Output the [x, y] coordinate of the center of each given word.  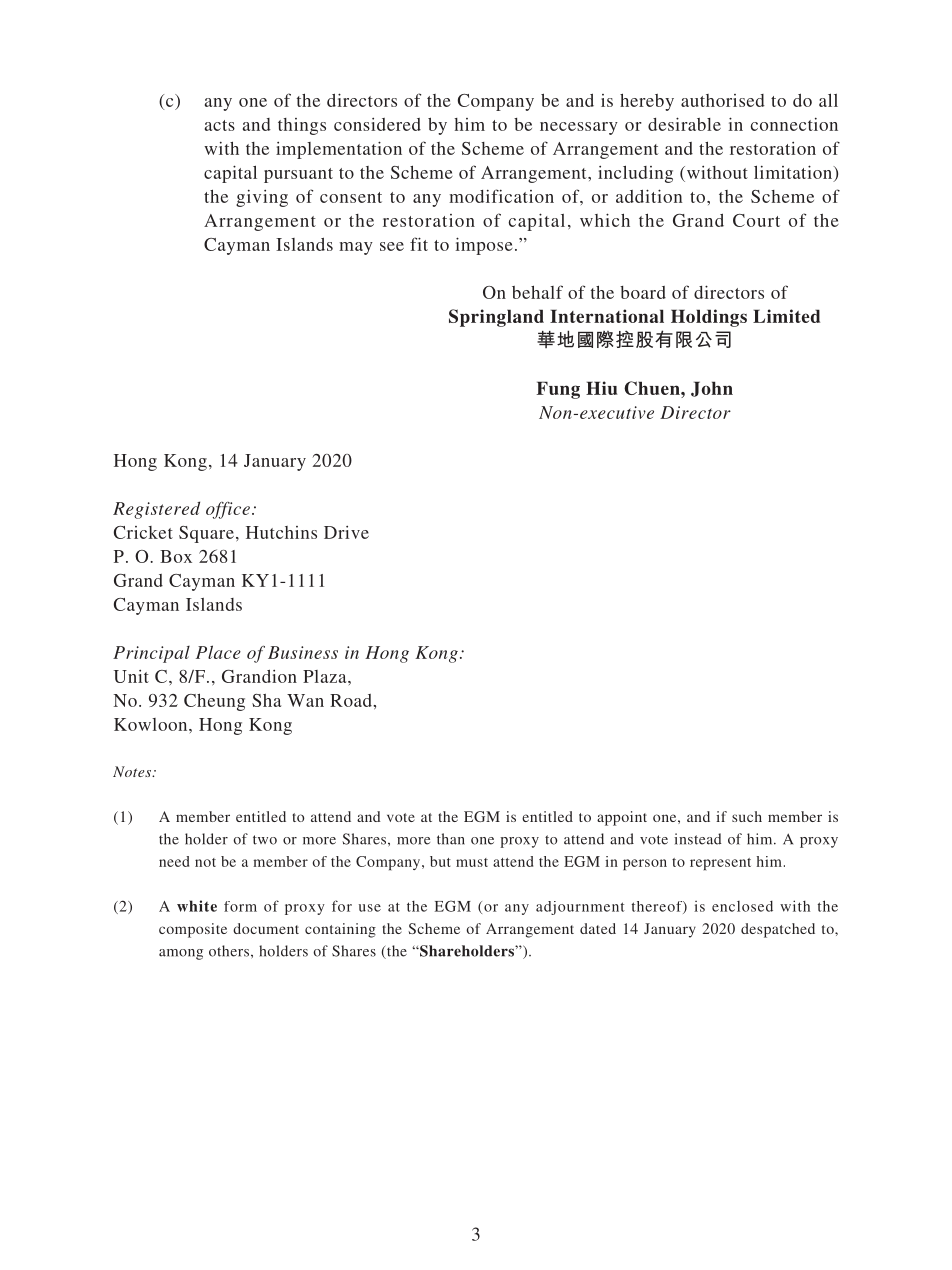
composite [193, 930]
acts [220, 125]
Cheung [214, 702]
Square [206, 534]
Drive [346, 532]
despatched [778, 930]
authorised [723, 100]
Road [352, 700]
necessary [579, 128]
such [747, 816]
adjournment [580, 908]
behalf [537, 292]
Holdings [709, 318]
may [356, 248]
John [712, 389]
